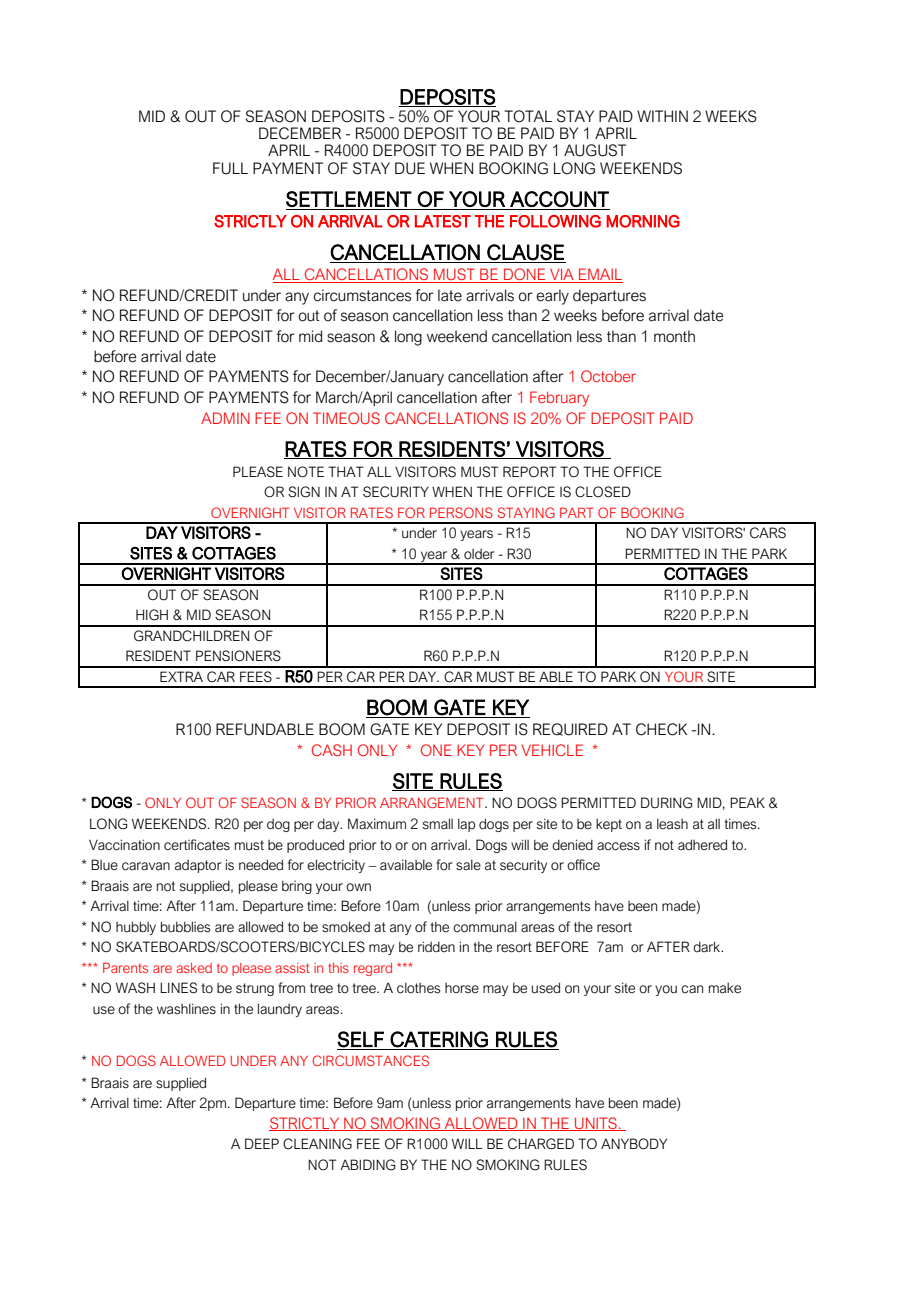  Describe the element at coordinates (410, 168) in the document. I see `DUE` at that location.
